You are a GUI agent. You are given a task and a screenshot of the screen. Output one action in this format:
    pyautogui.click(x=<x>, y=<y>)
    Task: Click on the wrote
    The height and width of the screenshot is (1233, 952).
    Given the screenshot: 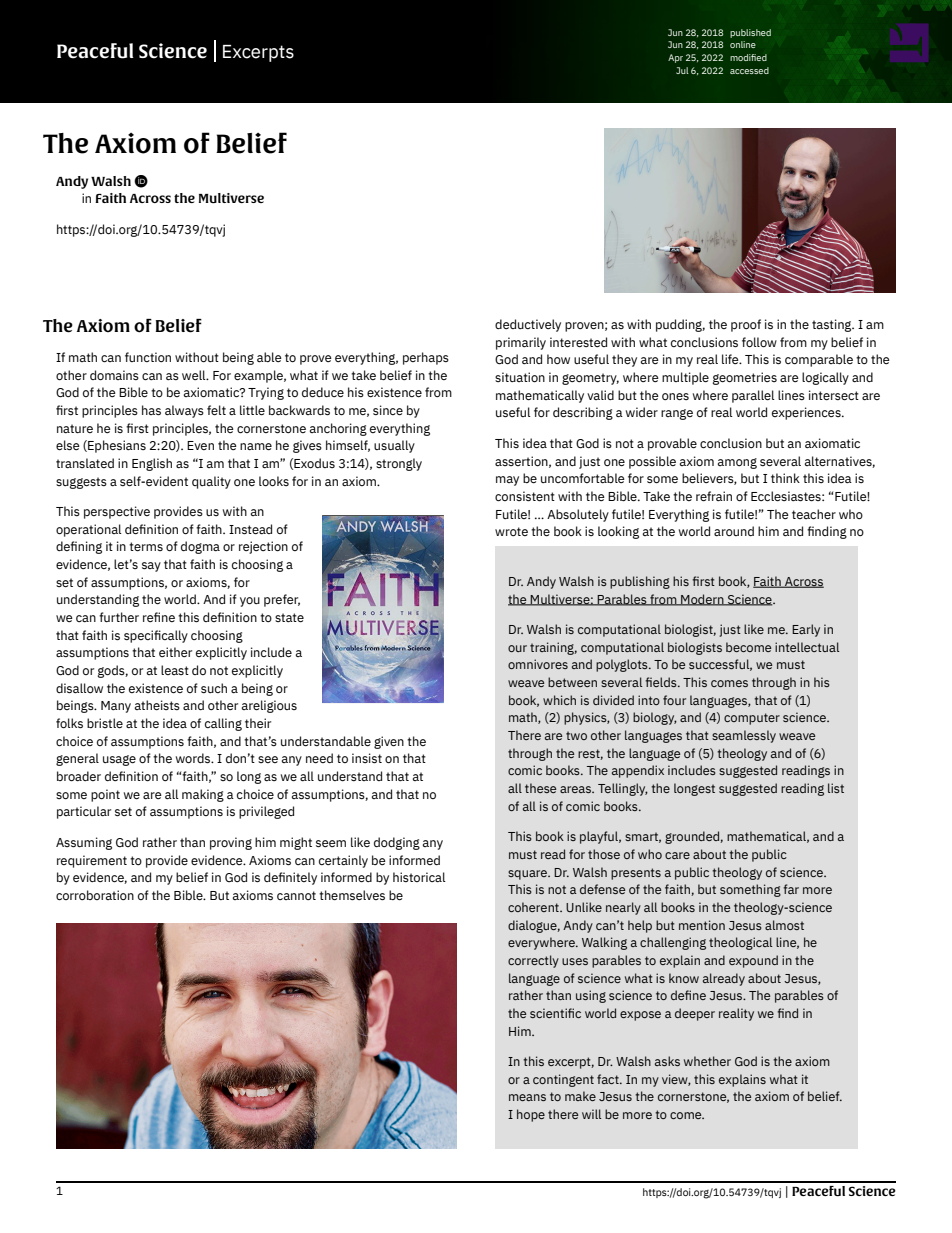 What is the action you would take?
    pyautogui.click(x=511, y=531)
